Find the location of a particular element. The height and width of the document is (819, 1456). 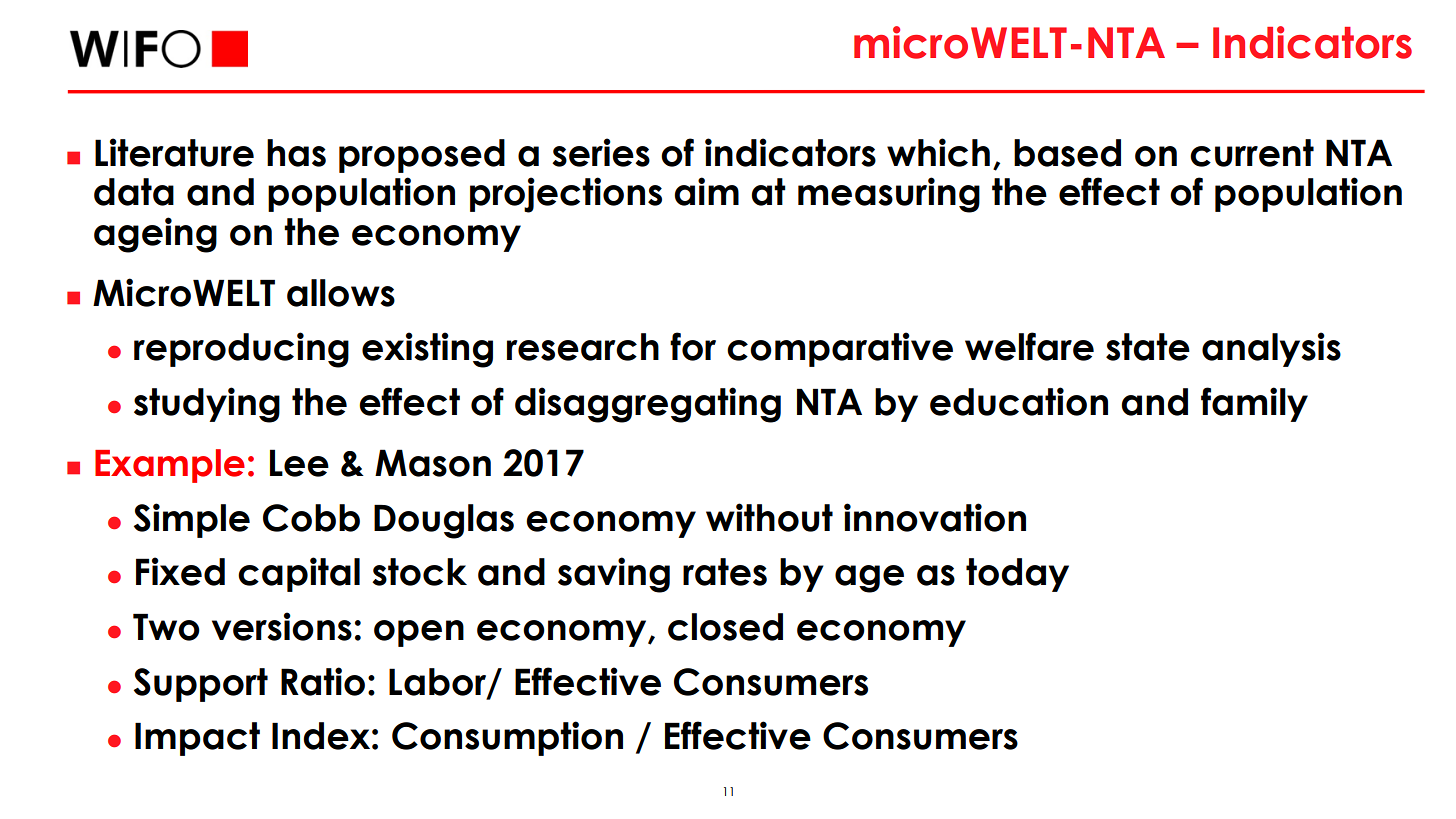

has is located at coordinates (296, 153).
